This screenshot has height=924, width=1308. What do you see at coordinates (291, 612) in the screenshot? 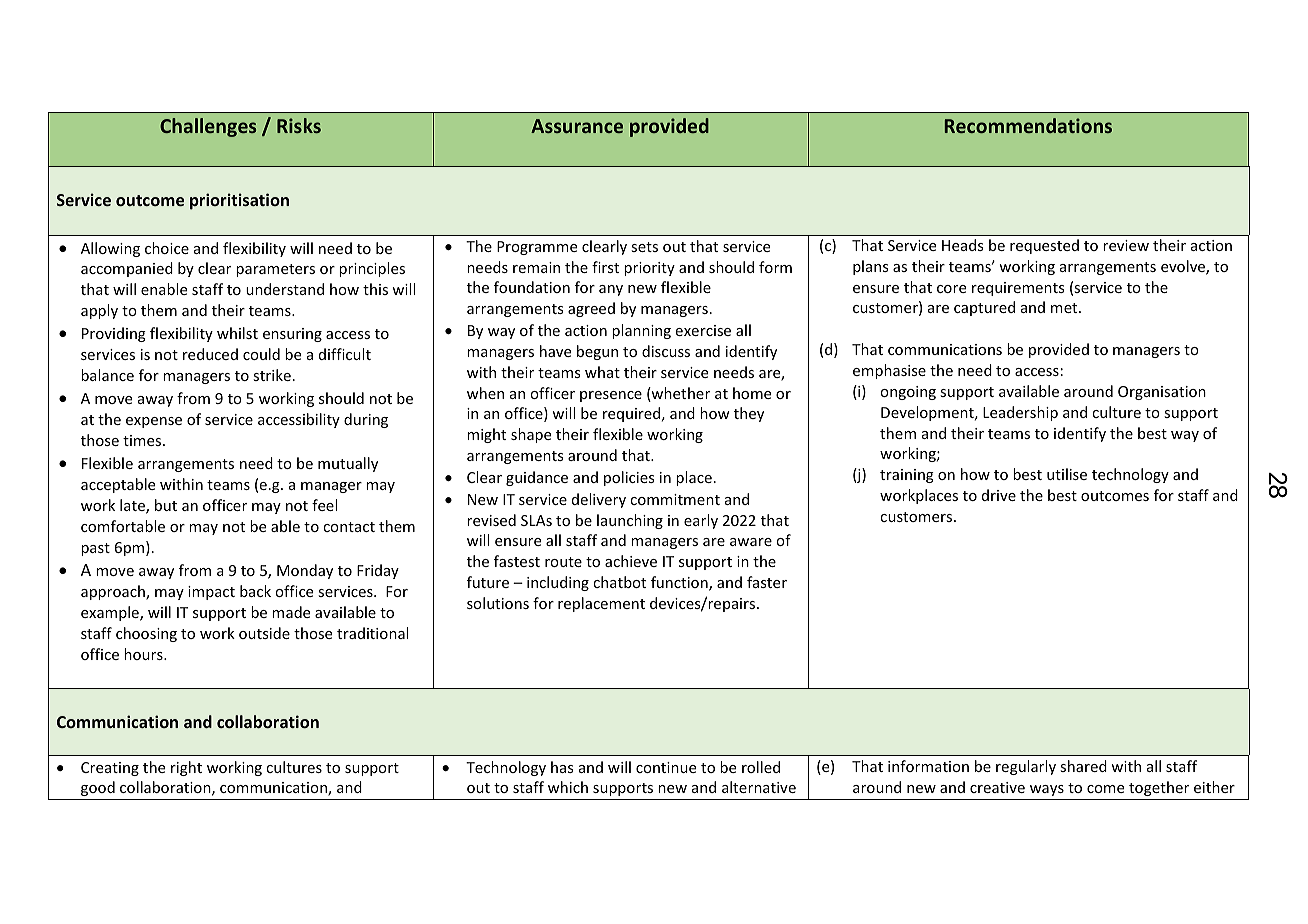
I see `made` at bounding box center [291, 612].
